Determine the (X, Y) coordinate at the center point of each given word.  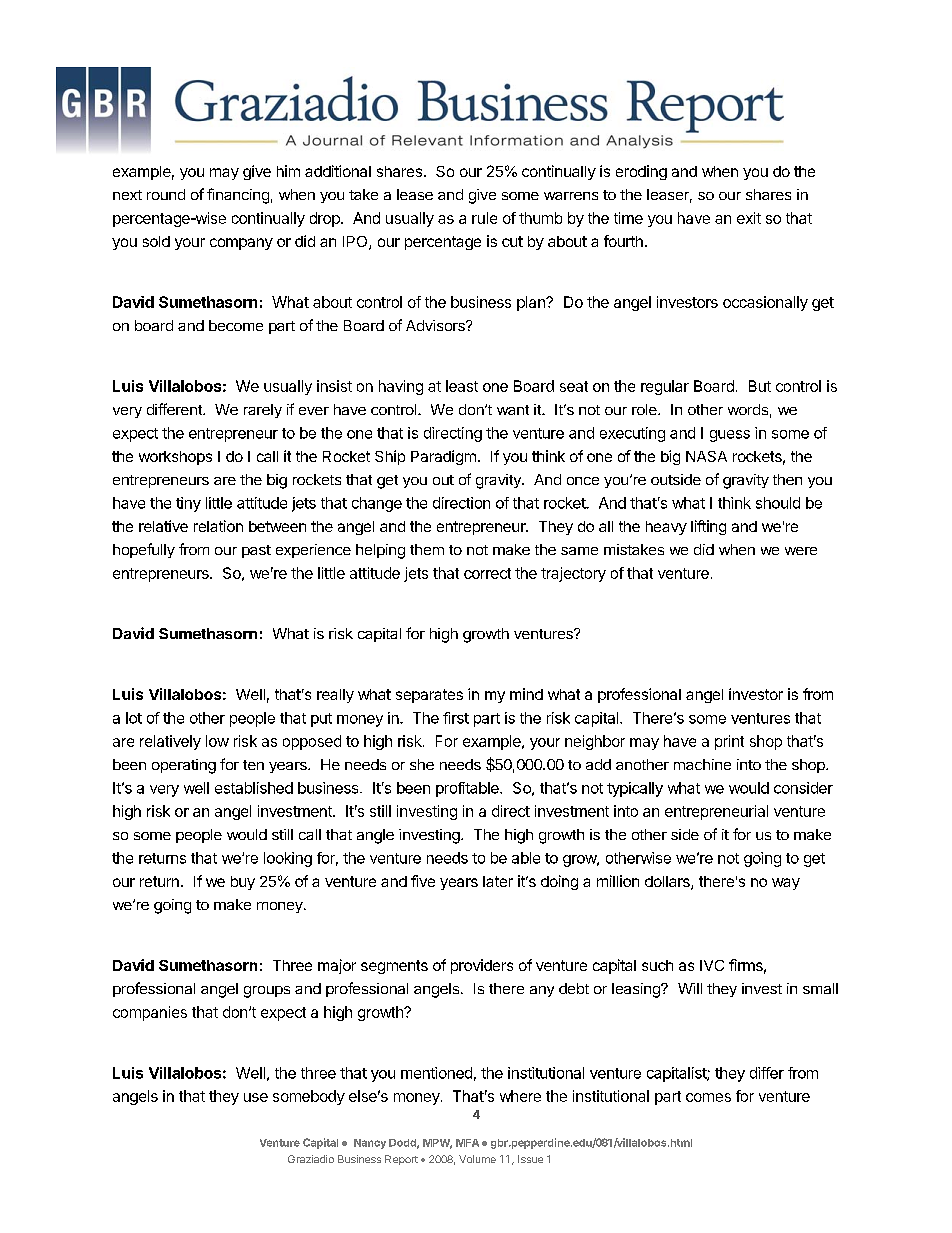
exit (749, 218)
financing (238, 196)
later (498, 881)
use (256, 1097)
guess (730, 436)
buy (243, 883)
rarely (263, 411)
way (786, 884)
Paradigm (443, 457)
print (729, 742)
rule (484, 218)
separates (429, 696)
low (217, 741)
